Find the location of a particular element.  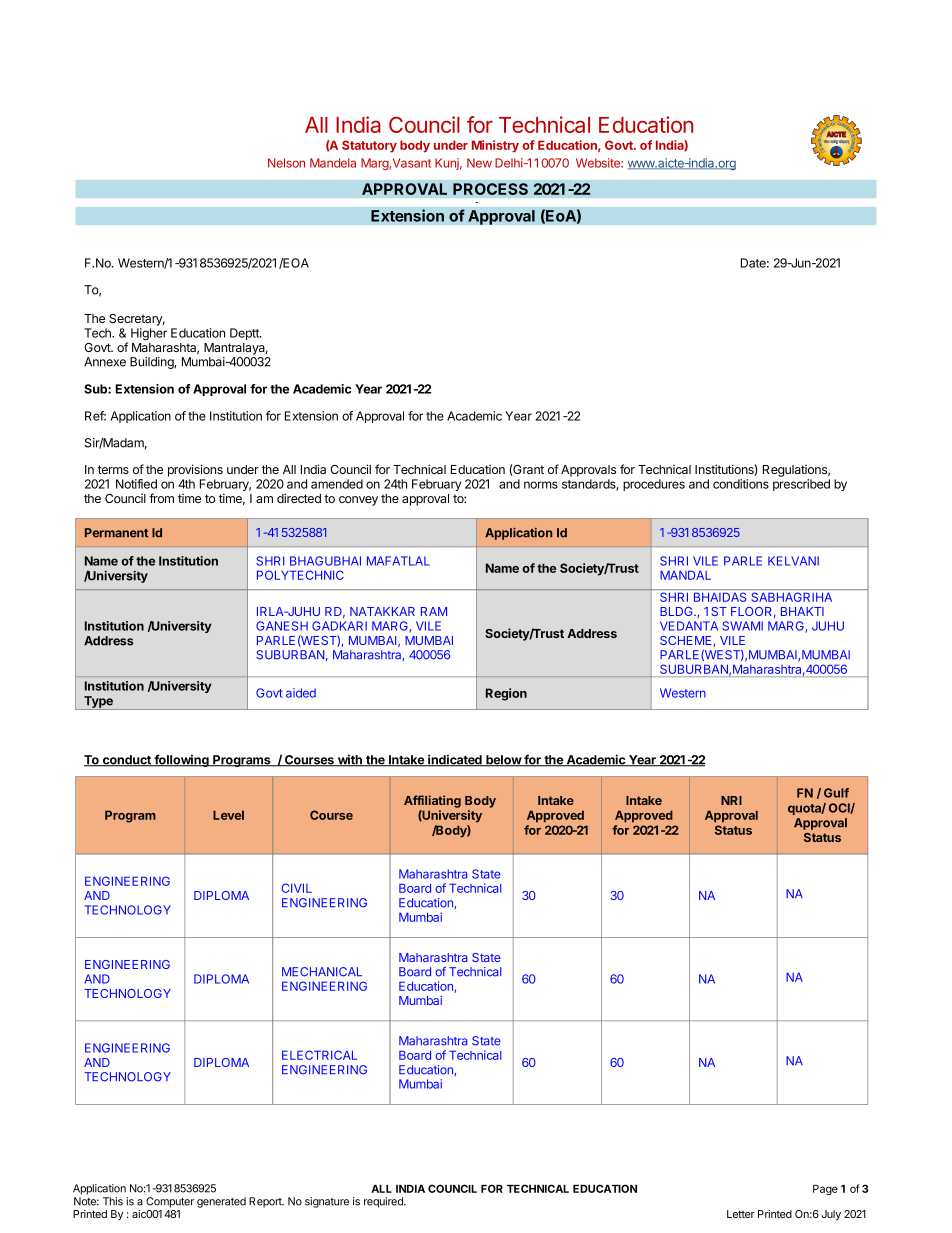

Type is located at coordinates (98, 703).
